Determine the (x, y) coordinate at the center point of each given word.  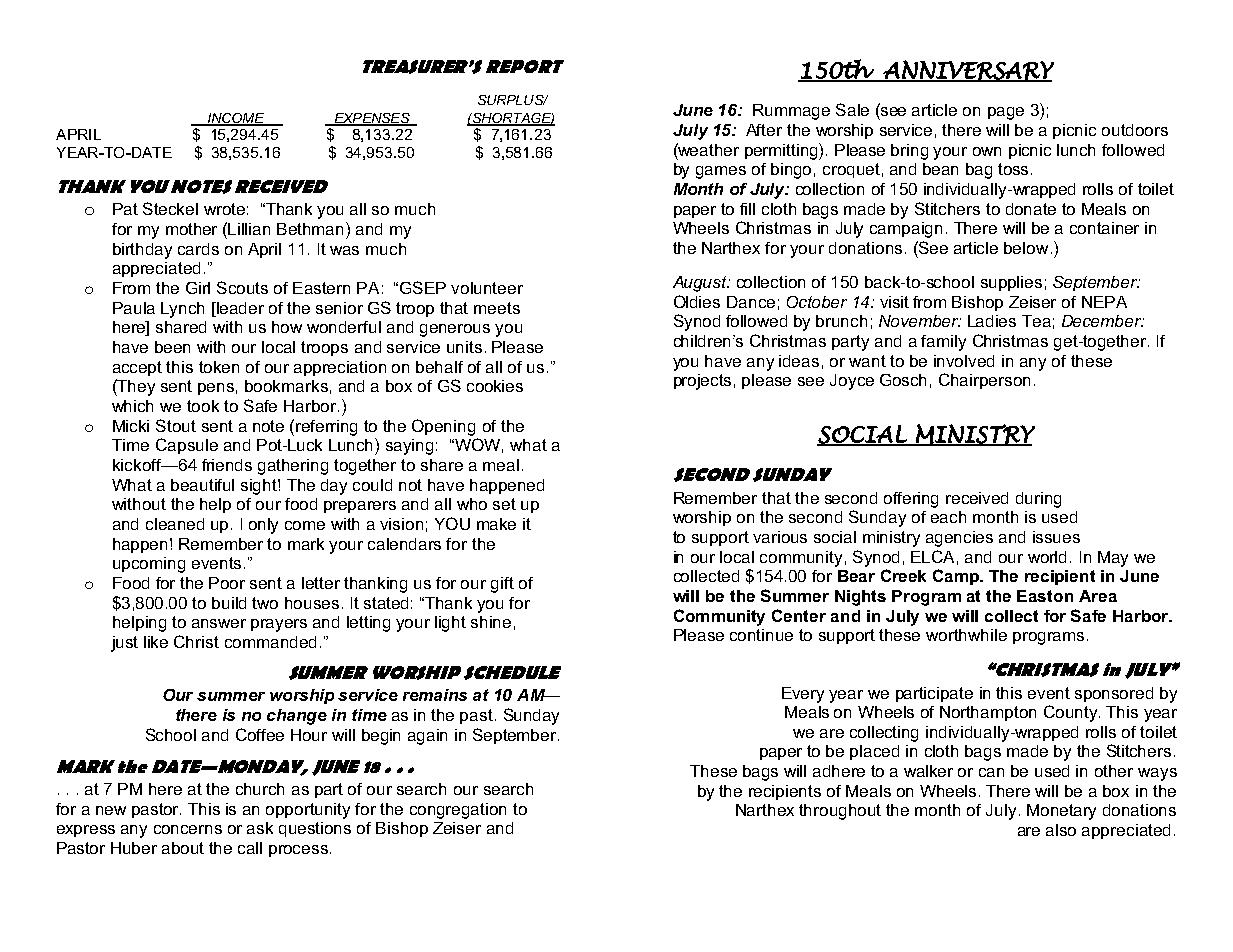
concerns (188, 829)
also (1061, 830)
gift (502, 585)
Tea (1036, 321)
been (172, 347)
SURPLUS (512, 100)
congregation (458, 811)
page (1006, 113)
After (764, 130)
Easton (1045, 596)
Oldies (697, 301)
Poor (227, 583)
